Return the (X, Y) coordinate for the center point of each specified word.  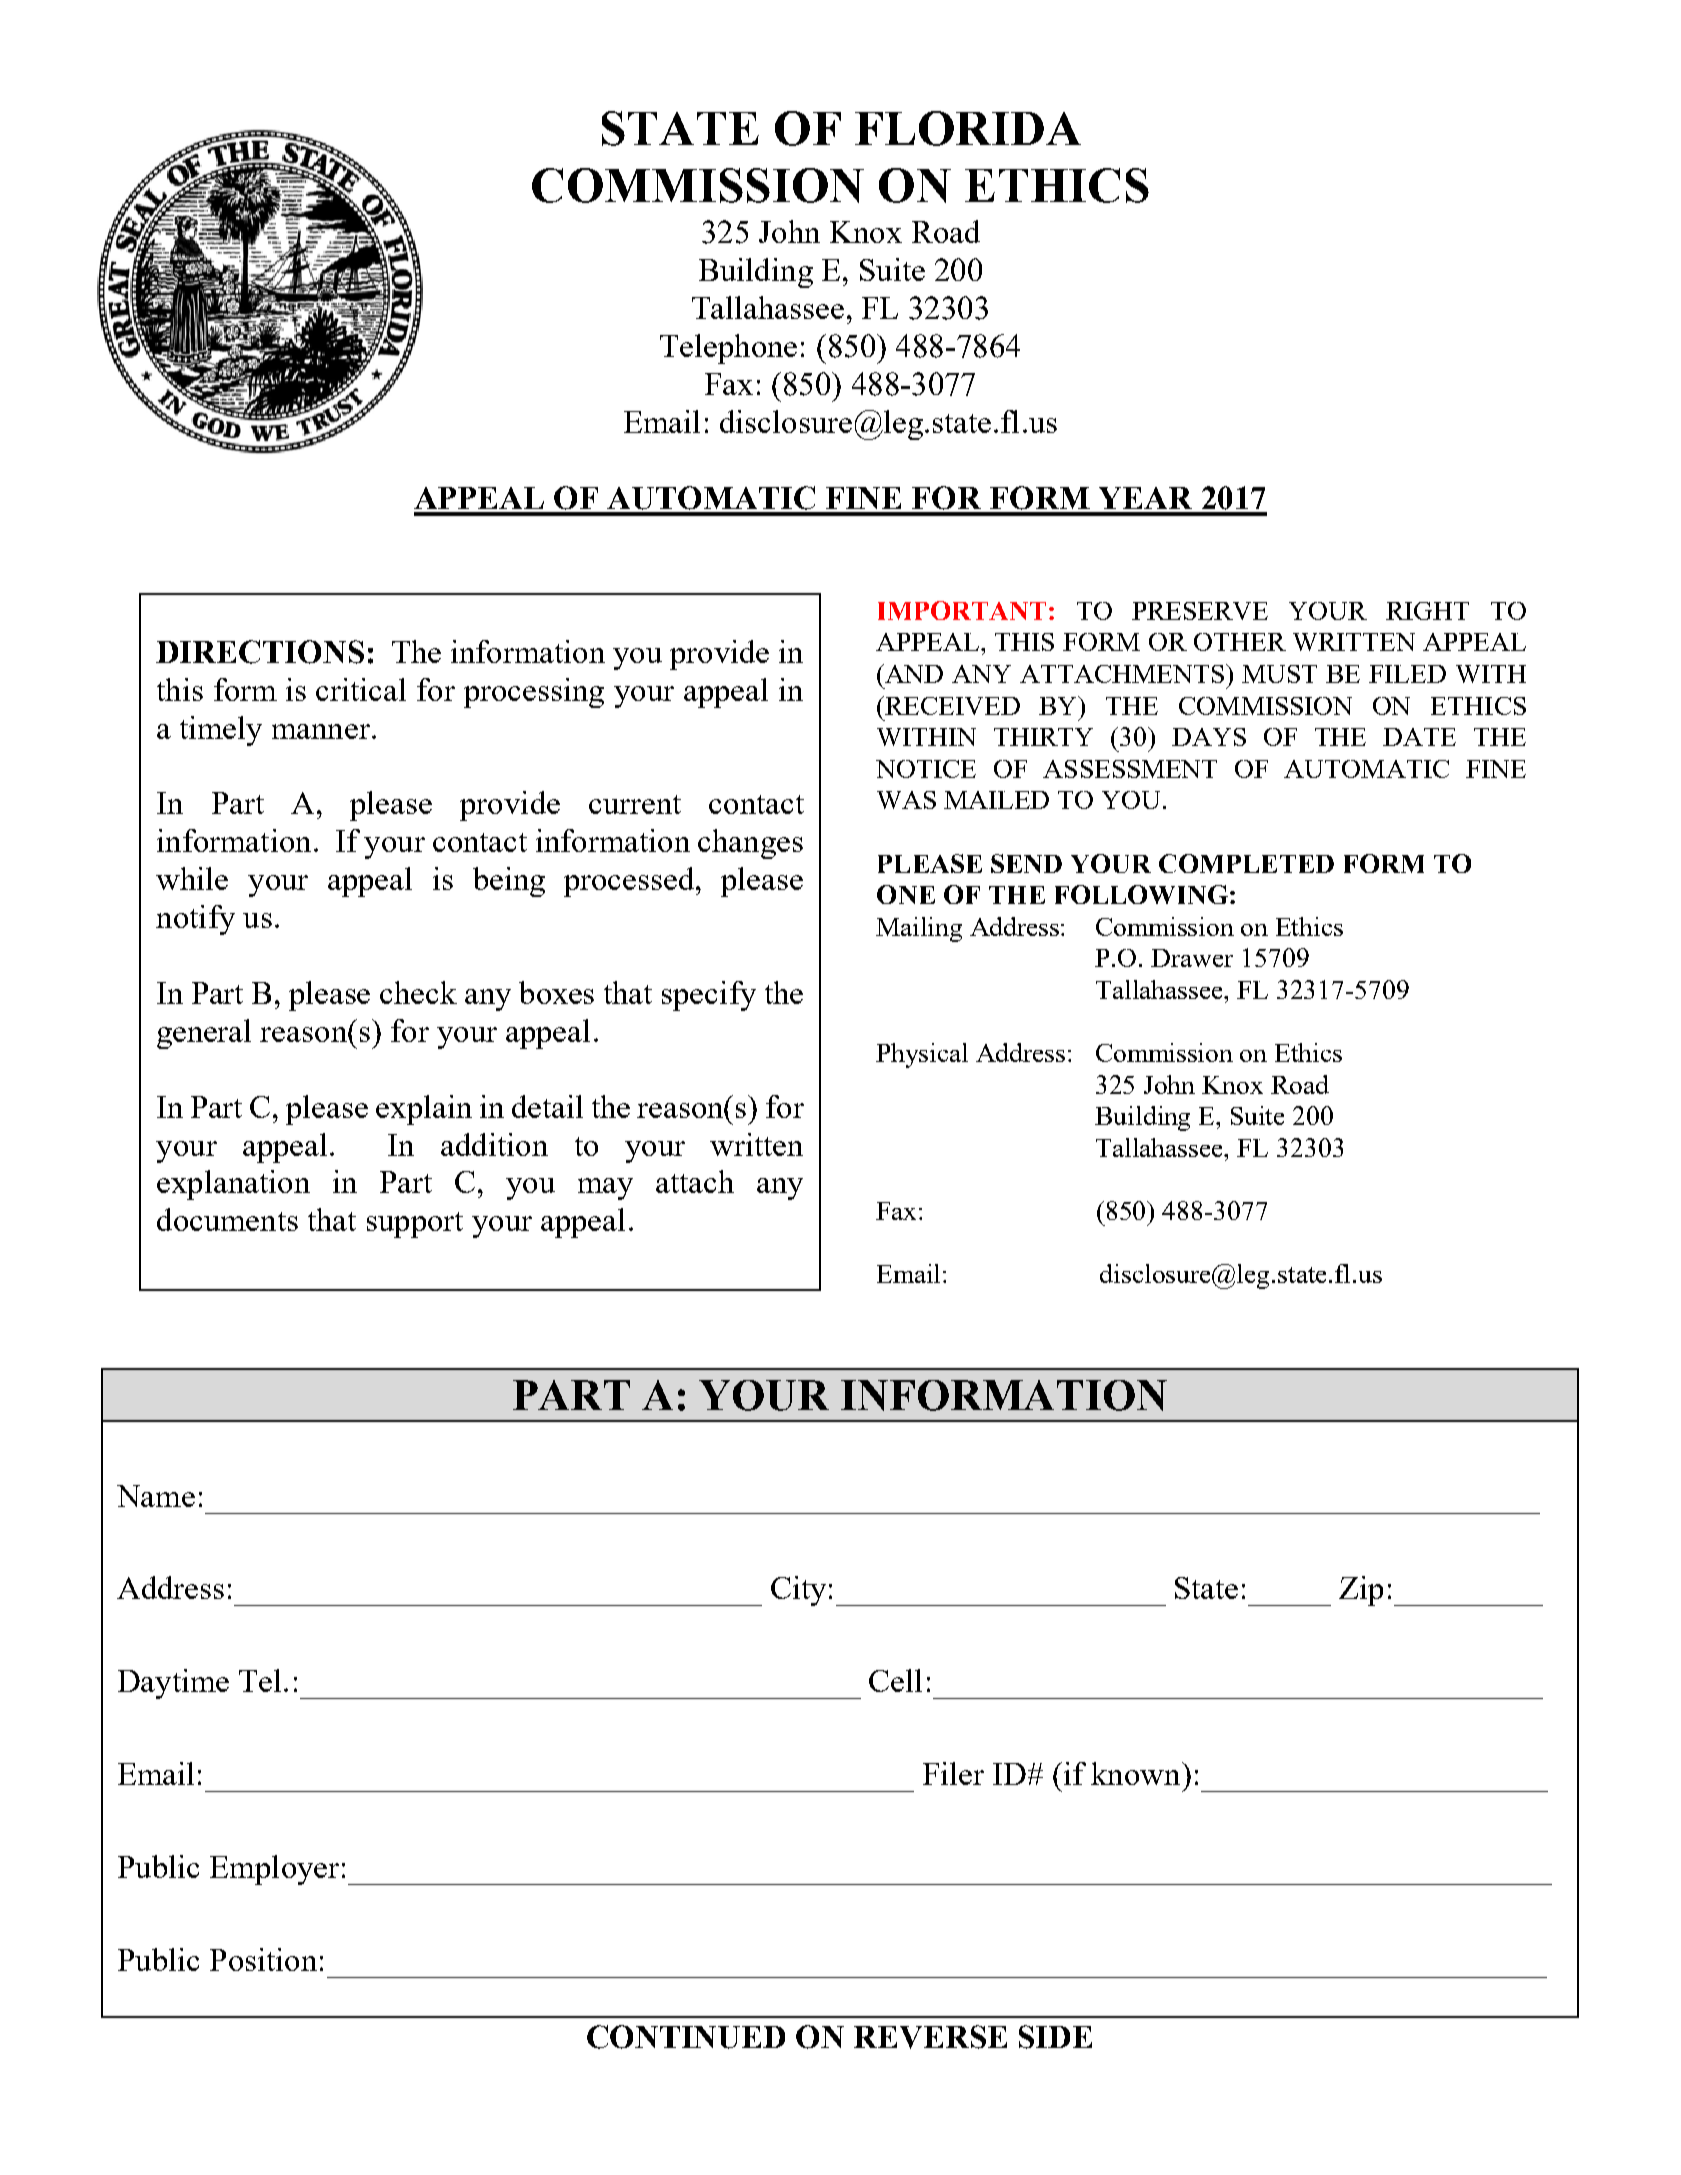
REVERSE (930, 2037)
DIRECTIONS (260, 652)
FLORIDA (968, 128)
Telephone (728, 349)
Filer (953, 1773)
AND (913, 673)
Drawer (1192, 958)
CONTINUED (686, 2037)
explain (424, 1110)
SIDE (1055, 2037)
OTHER (1240, 642)
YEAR (1145, 498)
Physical (922, 1055)
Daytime (173, 1684)
